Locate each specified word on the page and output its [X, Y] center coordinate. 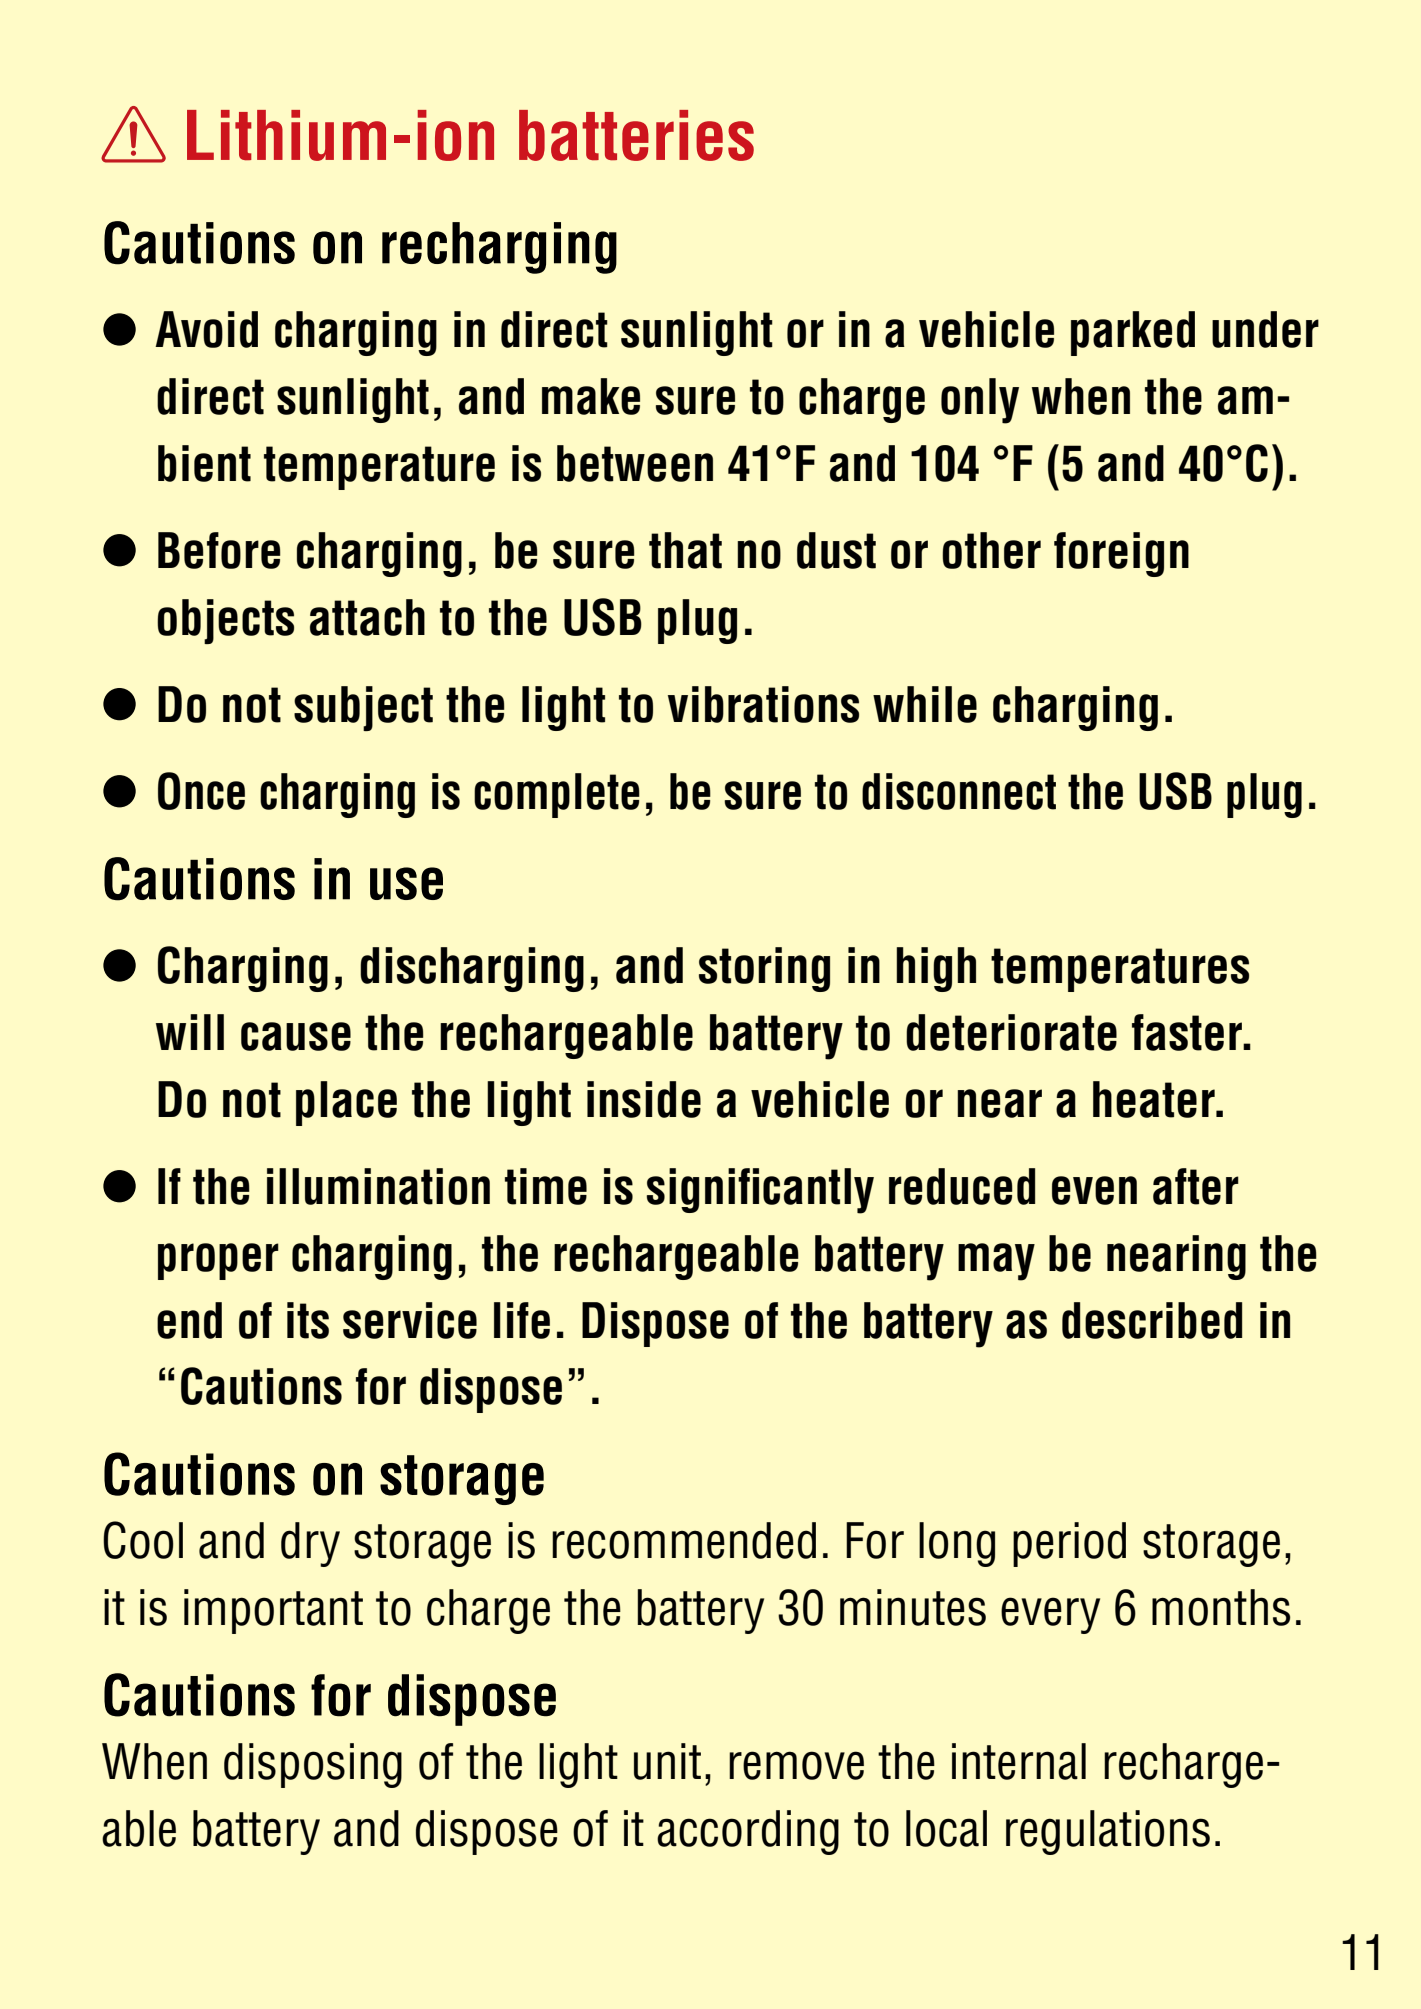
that [685, 550]
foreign [1121, 554]
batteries [636, 135]
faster [1188, 1032]
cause [296, 1036]
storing [764, 969]
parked [1133, 333]
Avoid [206, 329]
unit [667, 1761]
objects [225, 621]
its [308, 1320]
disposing [313, 1765]
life [522, 1320]
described [1152, 1320]
